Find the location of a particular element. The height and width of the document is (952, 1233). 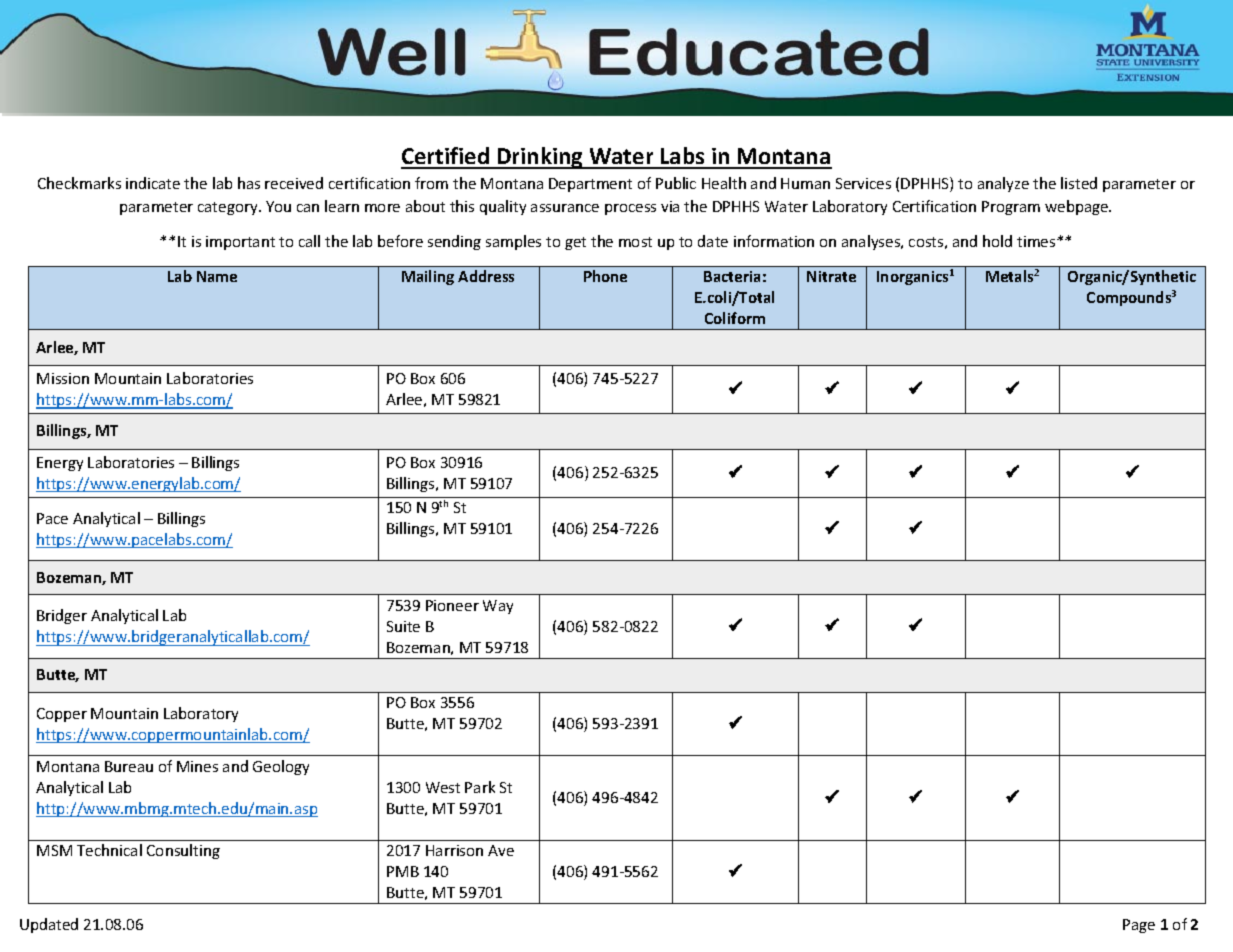

Nitrate is located at coordinates (831, 276).
